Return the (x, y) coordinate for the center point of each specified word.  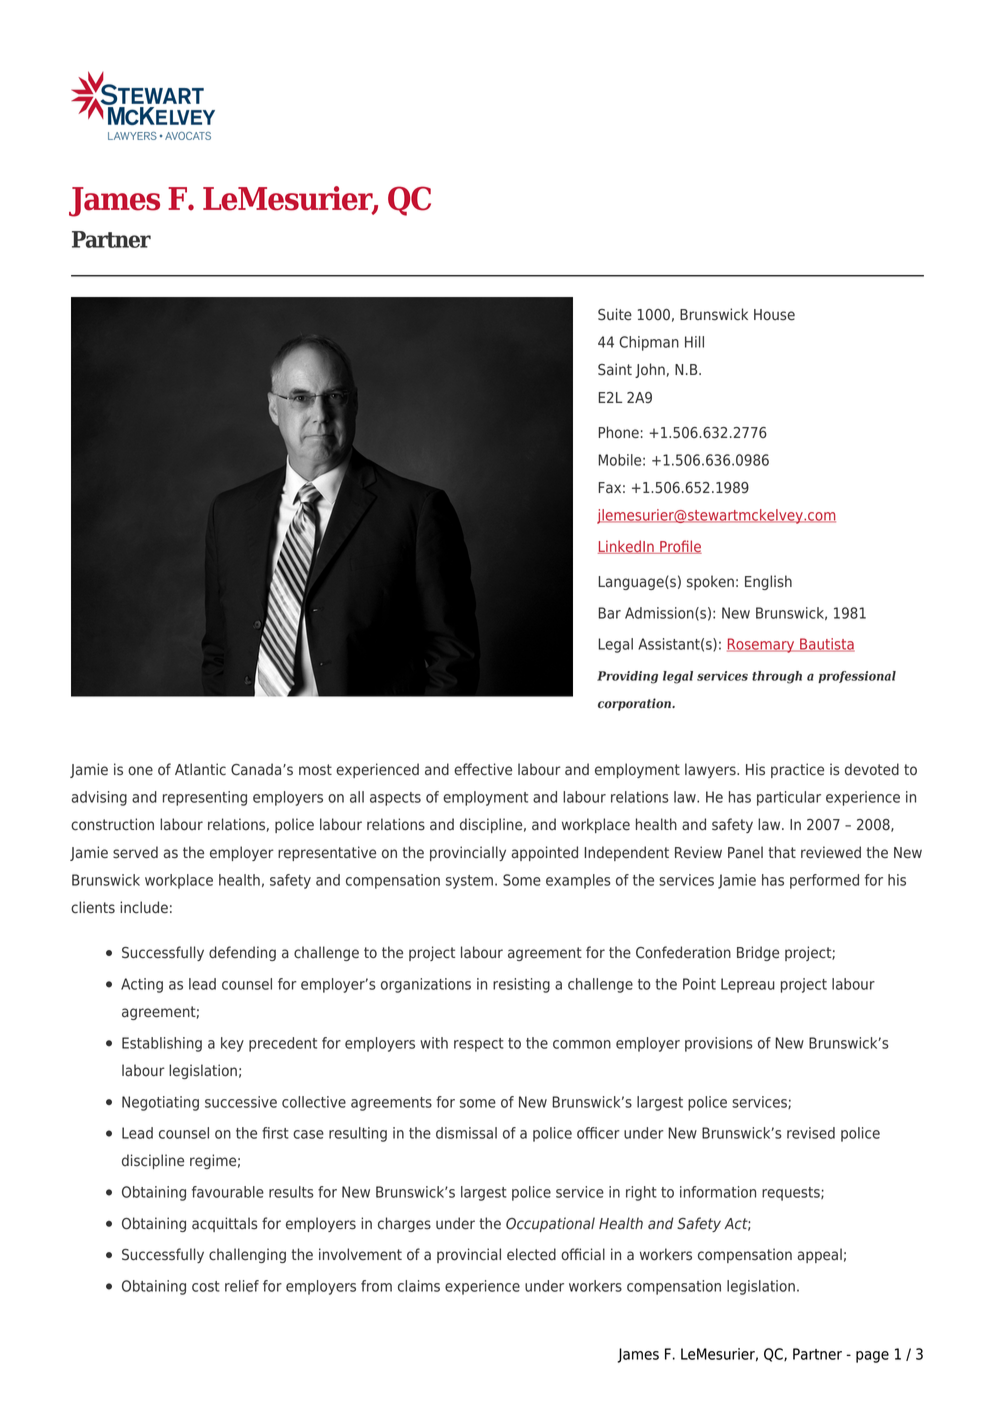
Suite (615, 314)
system (469, 882)
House (774, 315)
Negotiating (160, 1103)
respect (479, 1045)
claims (419, 1286)
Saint (615, 369)
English (768, 582)
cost (206, 1286)
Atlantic (200, 769)
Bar (609, 613)
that (782, 852)
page (872, 1357)
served (135, 852)
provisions (719, 1044)
